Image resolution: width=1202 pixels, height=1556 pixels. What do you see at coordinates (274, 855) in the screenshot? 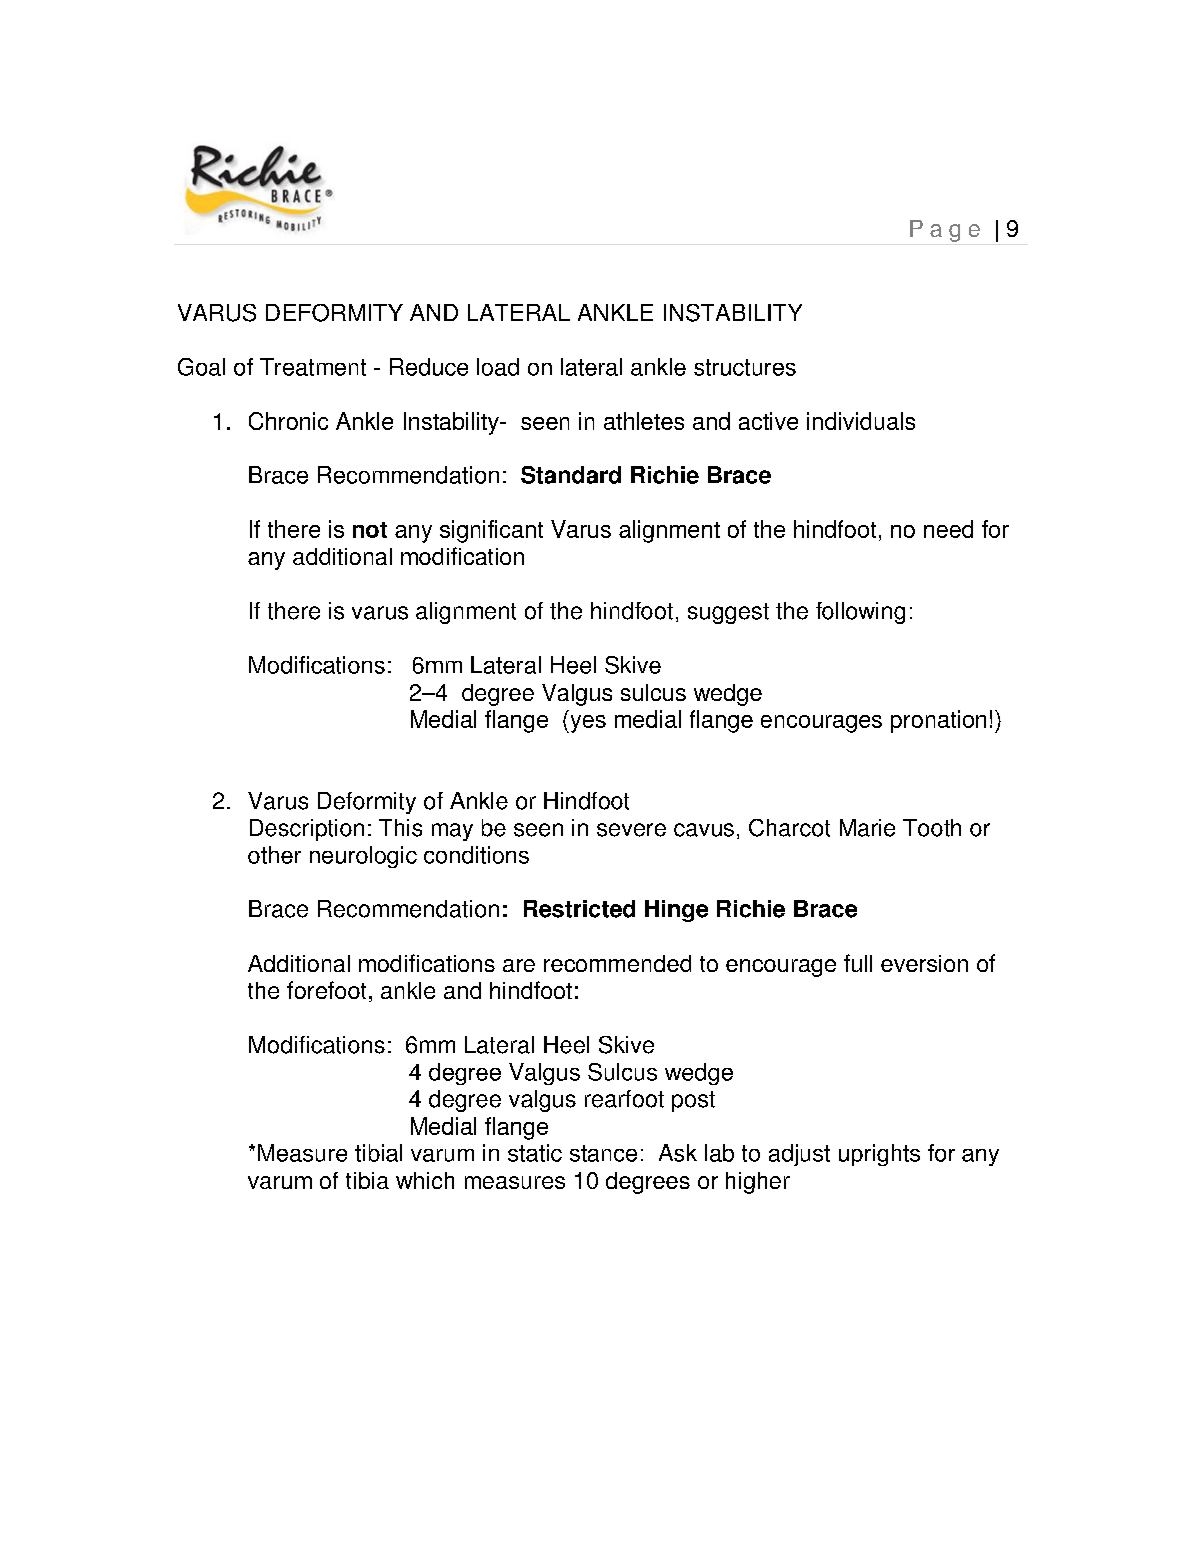
I see `other` at bounding box center [274, 855].
